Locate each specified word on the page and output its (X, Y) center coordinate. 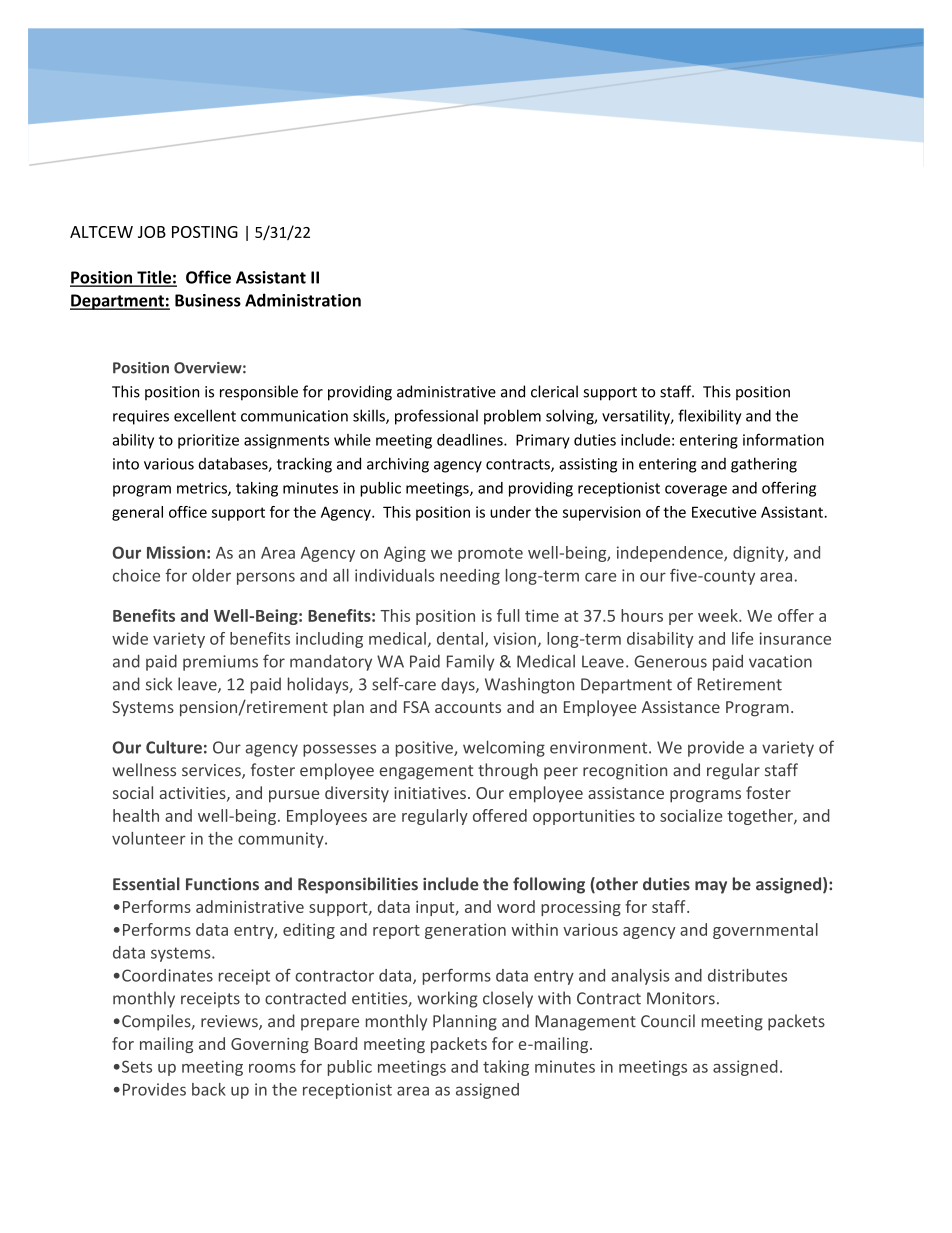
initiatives (430, 793)
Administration (303, 300)
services (212, 771)
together (761, 817)
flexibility (709, 417)
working (447, 999)
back (209, 1089)
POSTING (205, 232)
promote (490, 554)
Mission (176, 552)
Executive (724, 512)
